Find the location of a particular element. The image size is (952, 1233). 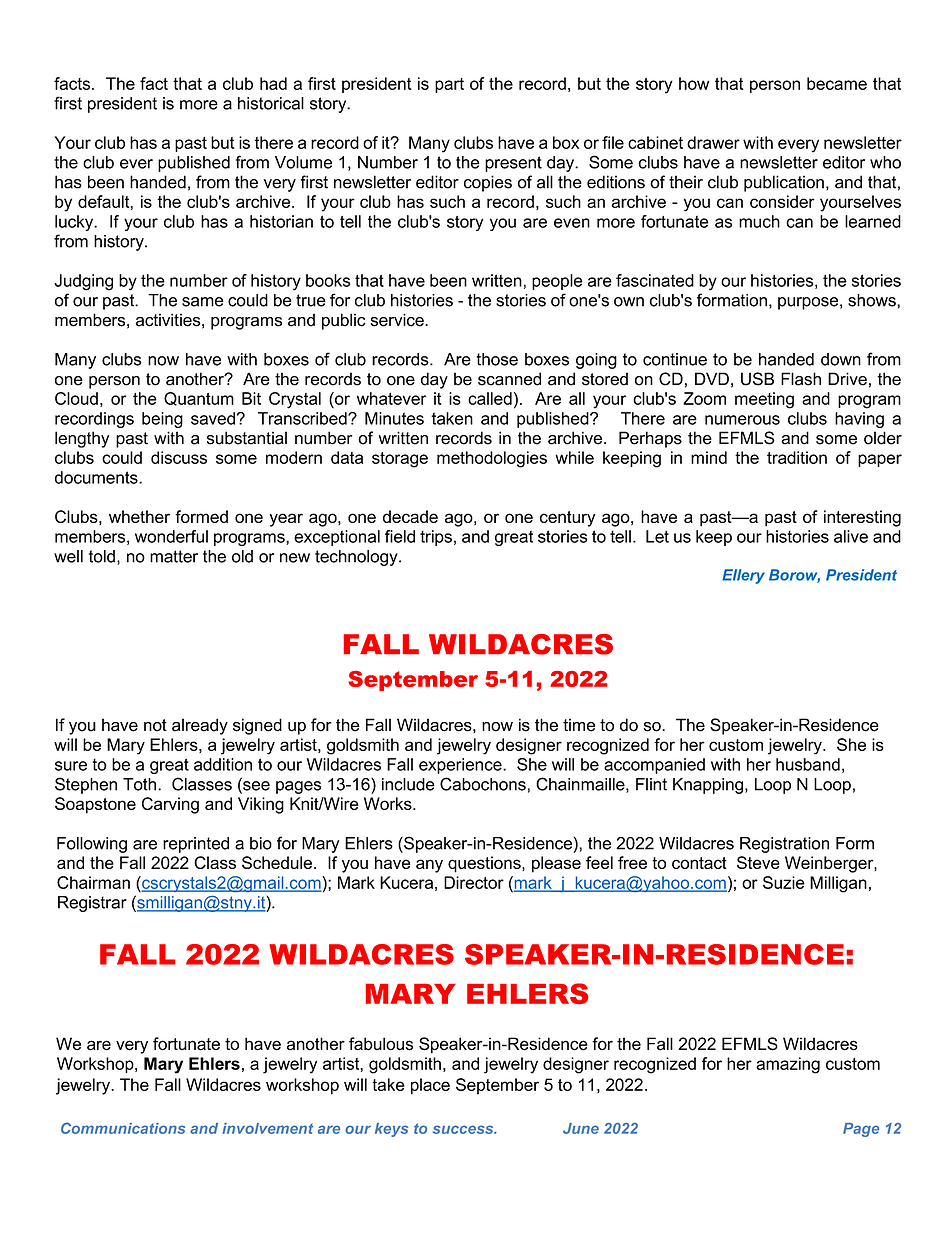

place is located at coordinates (430, 1086).
